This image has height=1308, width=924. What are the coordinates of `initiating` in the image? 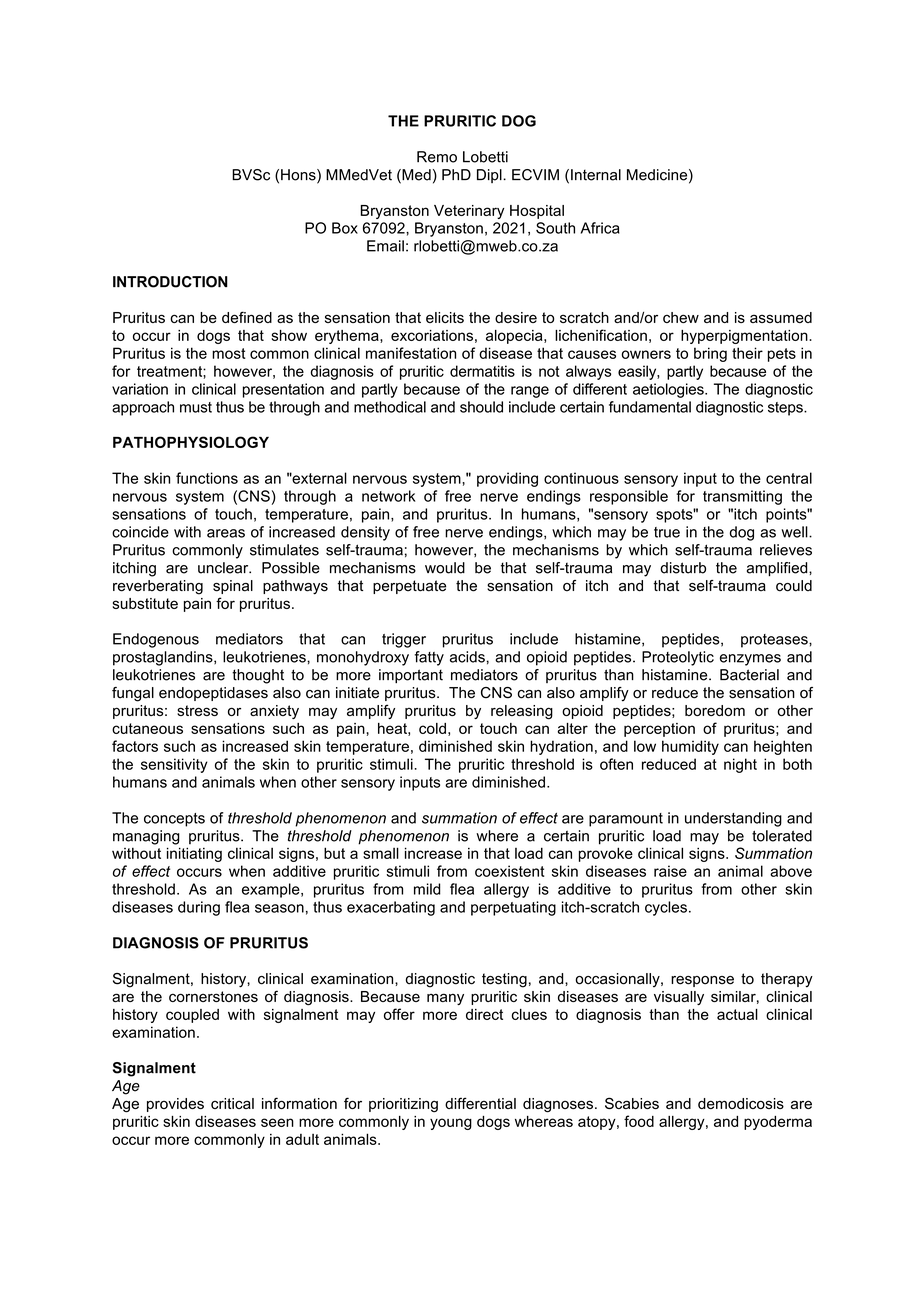 It's located at (194, 854).
